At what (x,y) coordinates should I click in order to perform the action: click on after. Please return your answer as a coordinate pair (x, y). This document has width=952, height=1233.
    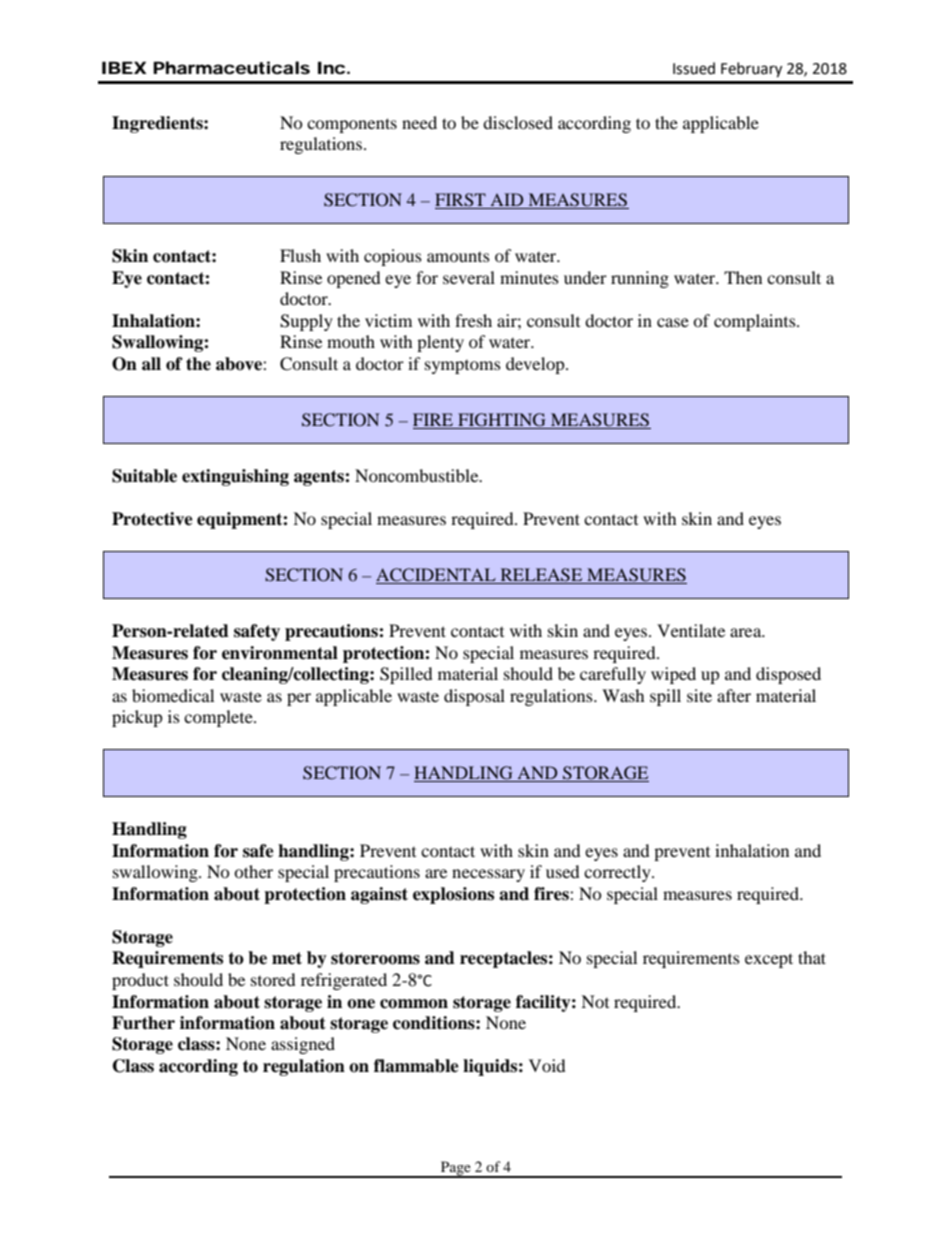
    Looking at the image, I should click on (734, 695).
